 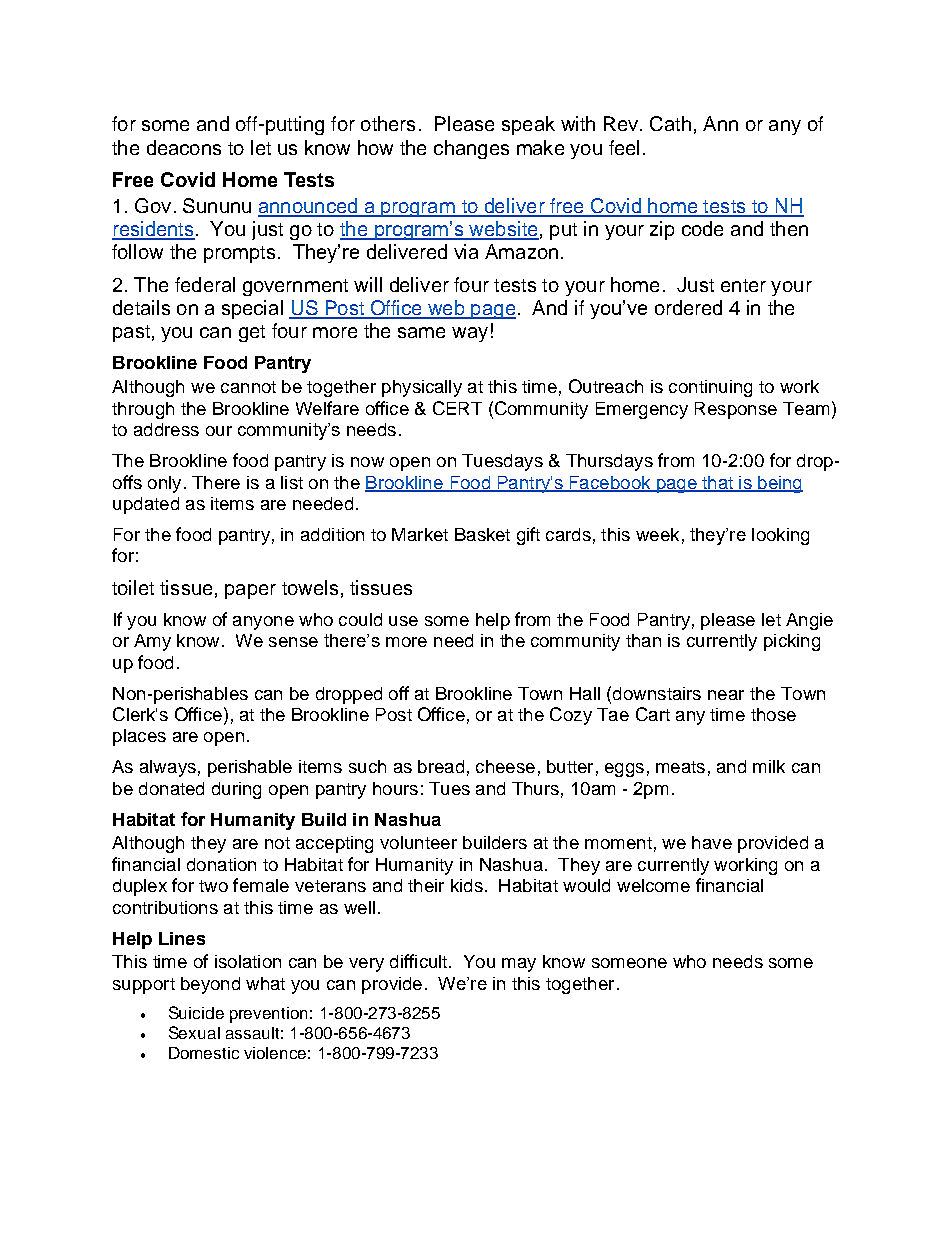 What do you see at coordinates (403, 621) in the screenshot?
I see `use` at bounding box center [403, 621].
